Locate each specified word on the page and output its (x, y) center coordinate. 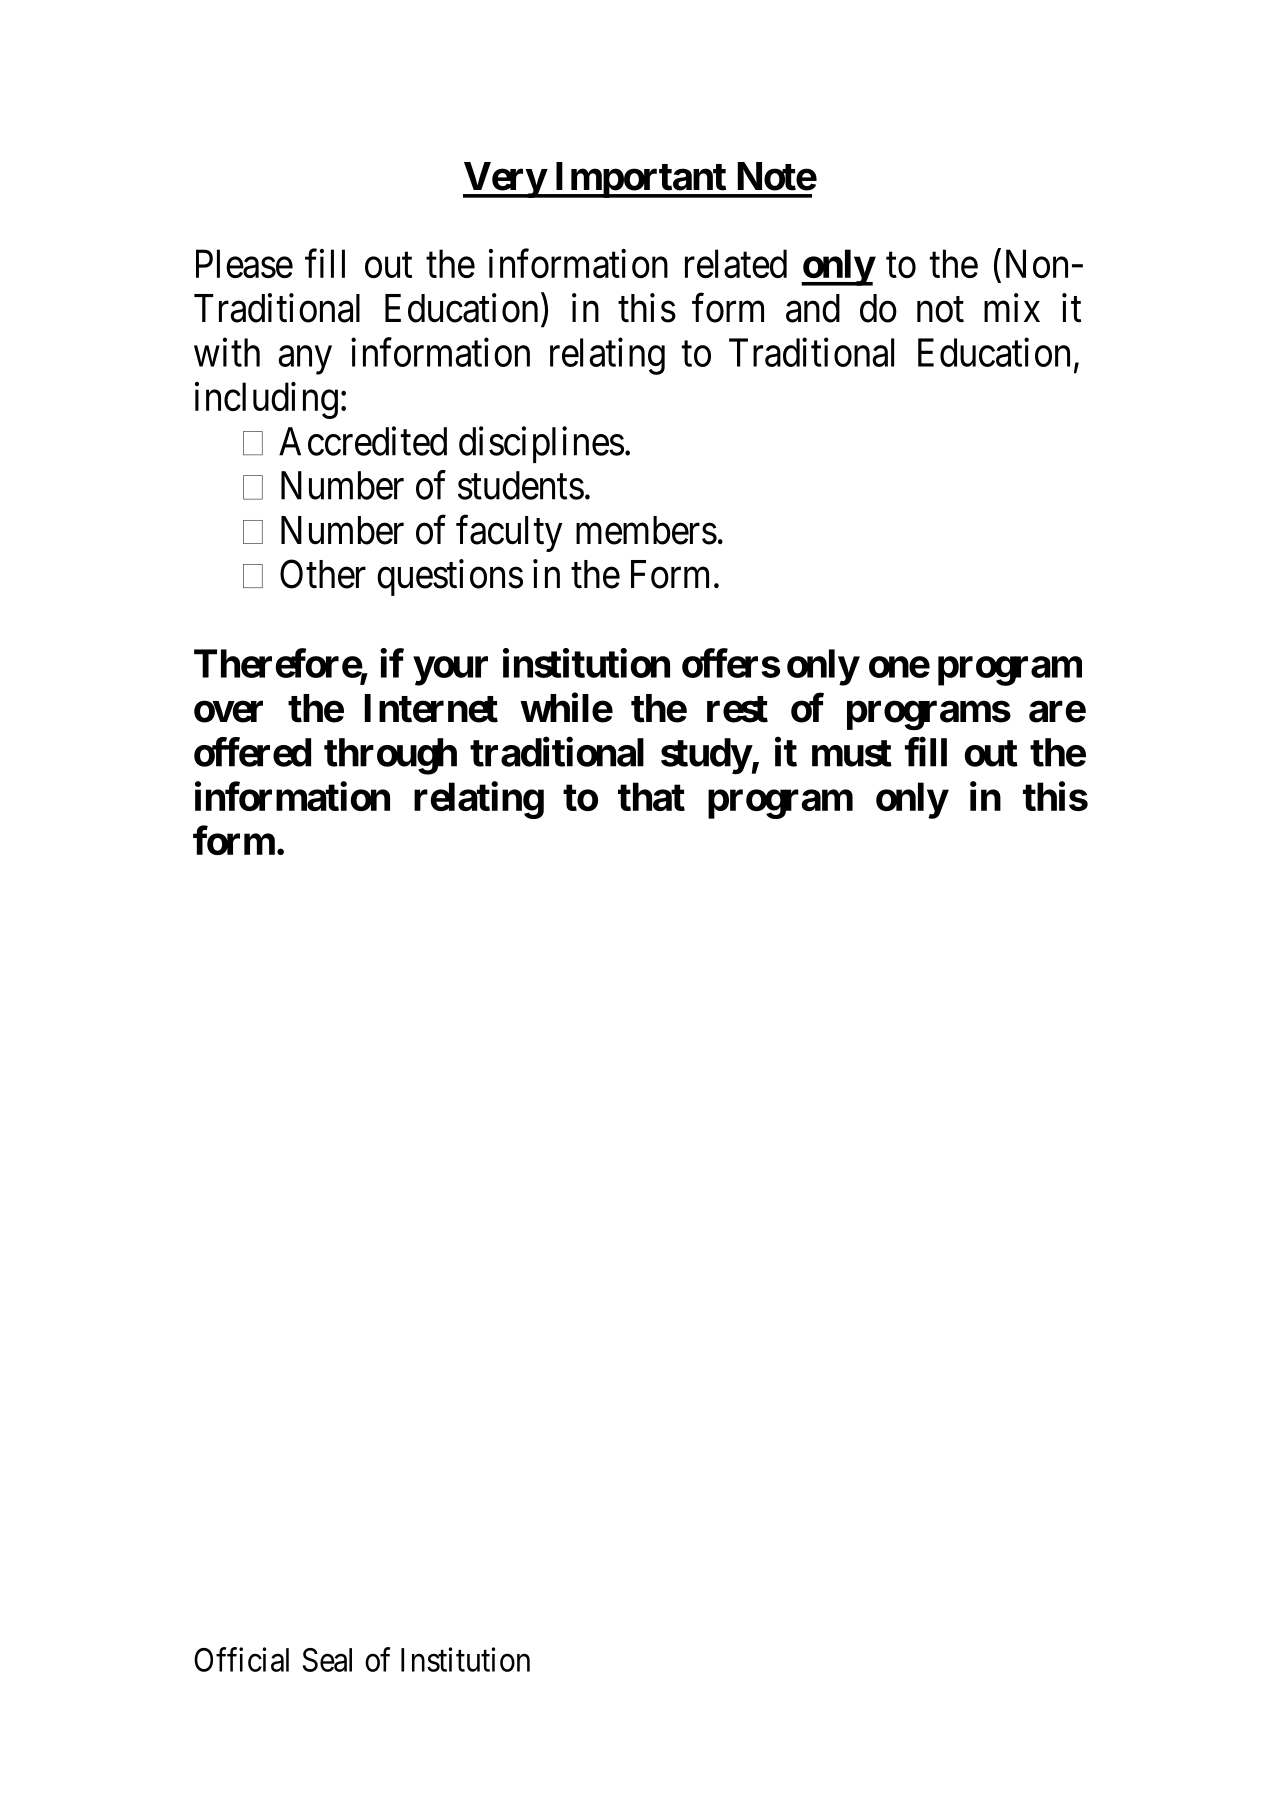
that (651, 796)
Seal (327, 1660)
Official (241, 1659)
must (852, 753)
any (305, 360)
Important (640, 180)
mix (1012, 307)
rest (737, 709)
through (390, 756)
